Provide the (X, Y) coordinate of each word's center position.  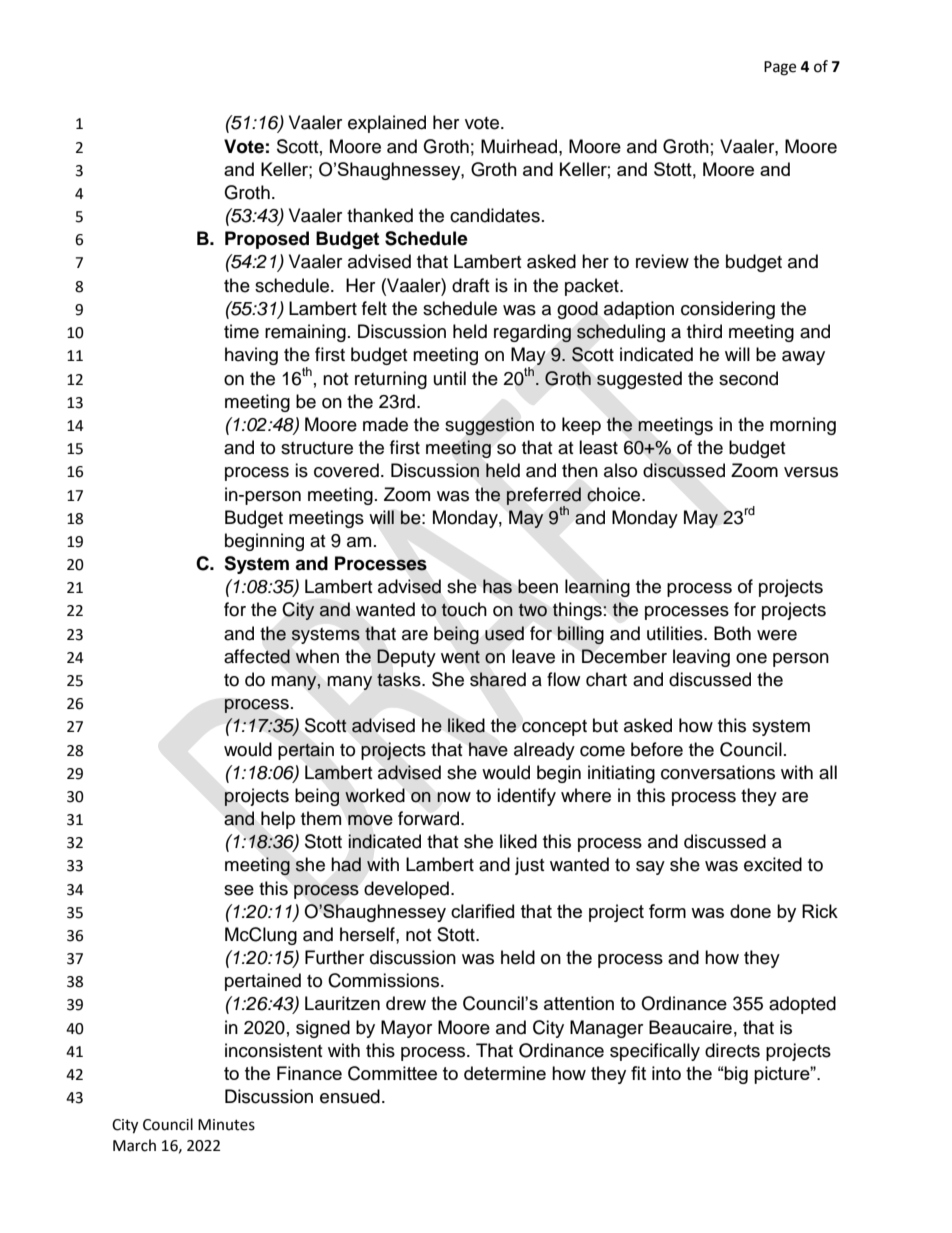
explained (387, 124)
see (239, 890)
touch (464, 609)
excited (773, 864)
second (748, 378)
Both (732, 633)
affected (257, 656)
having (251, 356)
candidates (495, 215)
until (450, 378)
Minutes (226, 1125)
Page (780, 68)
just (529, 866)
